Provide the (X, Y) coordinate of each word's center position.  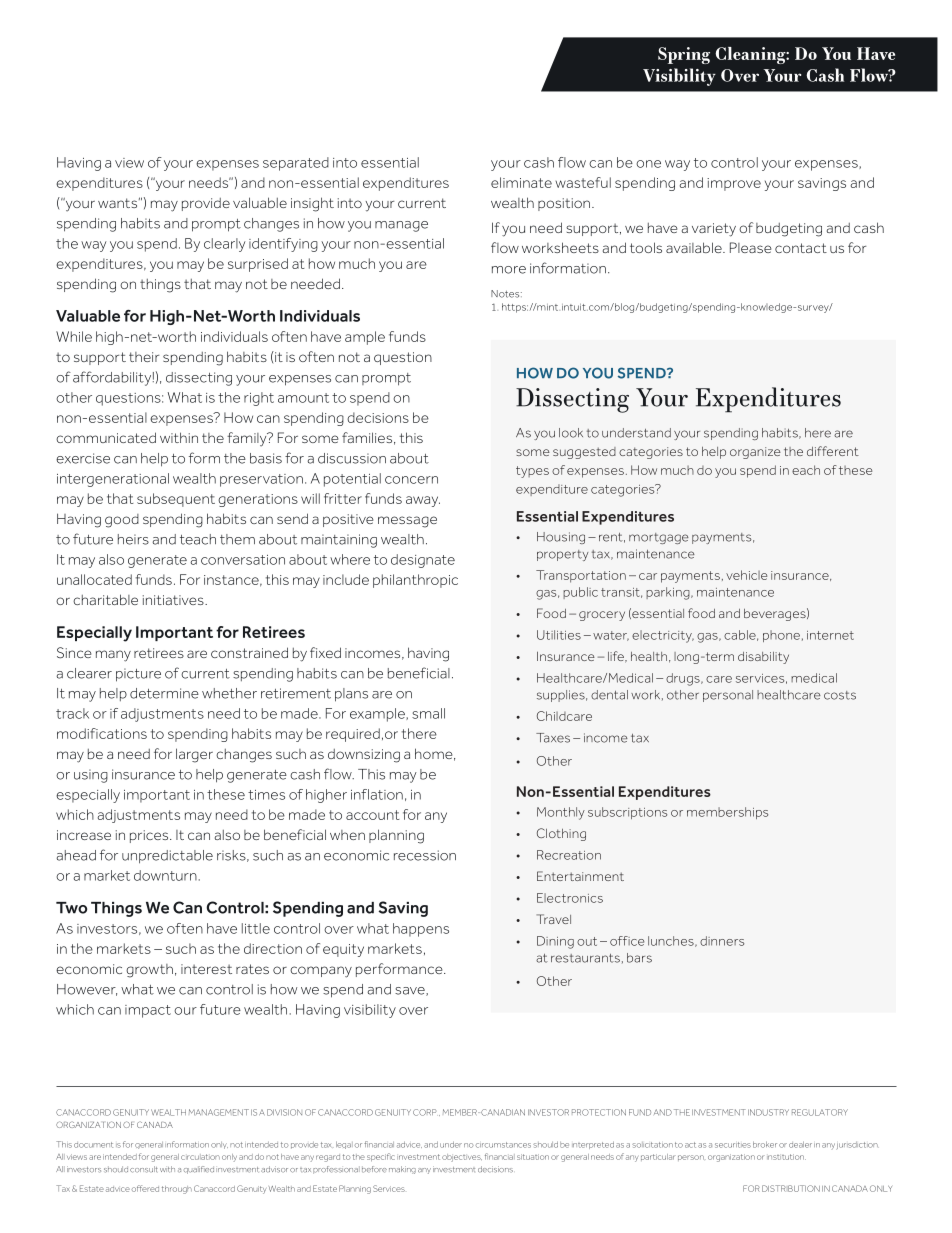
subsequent (176, 500)
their (144, 357)
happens (421, 930)
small (428, 713)
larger (194, 755)
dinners (722, 941)
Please (751, 247)
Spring (684, 55)
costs (840, 695)
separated (296, 164)
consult (144, 1169)
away (423, 501)
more (509, 270)
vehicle (746, 575)
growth (149, 971)
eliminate (521, 182)
